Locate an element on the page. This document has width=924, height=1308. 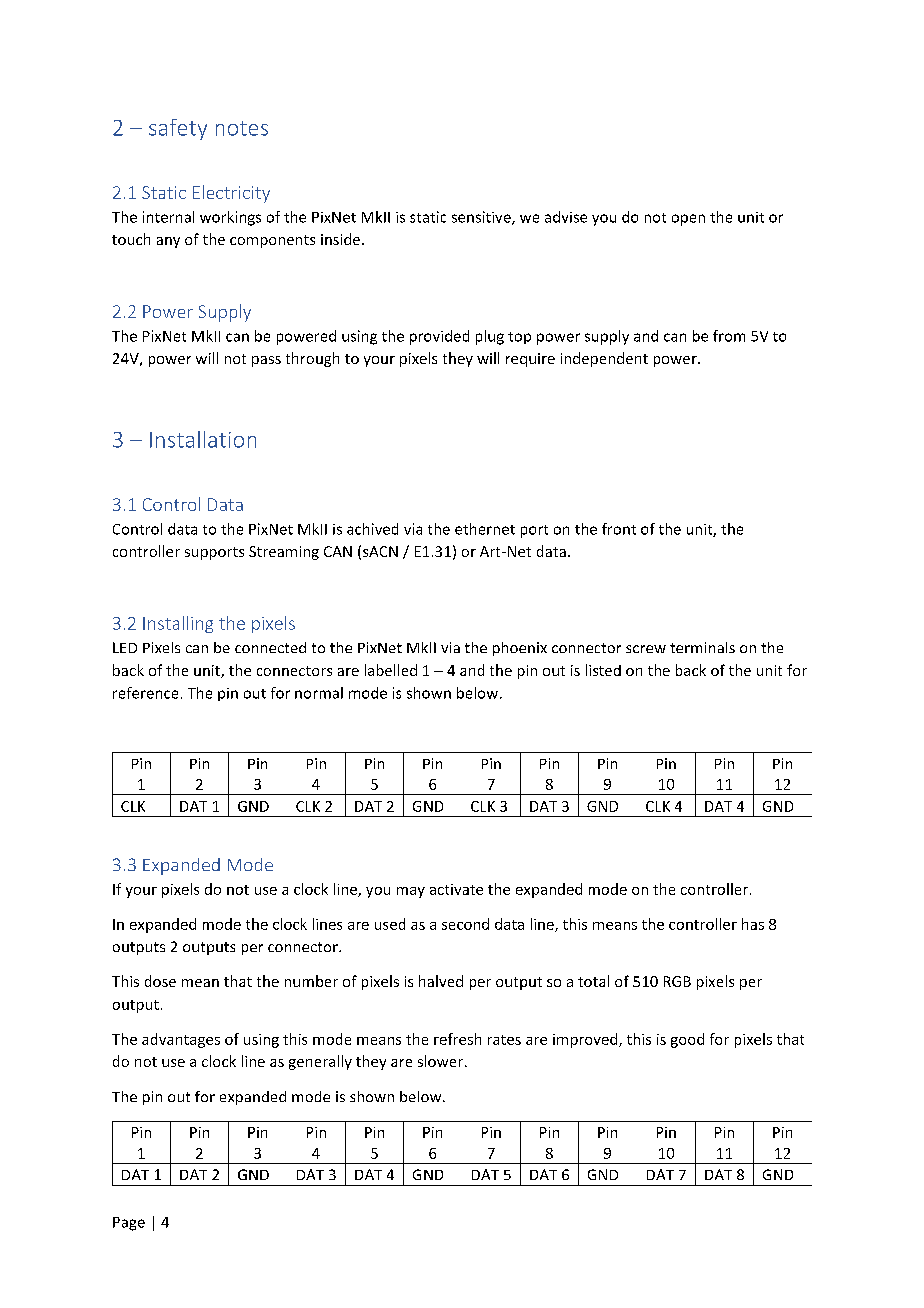
dose is located at coordinates (160, 981).
